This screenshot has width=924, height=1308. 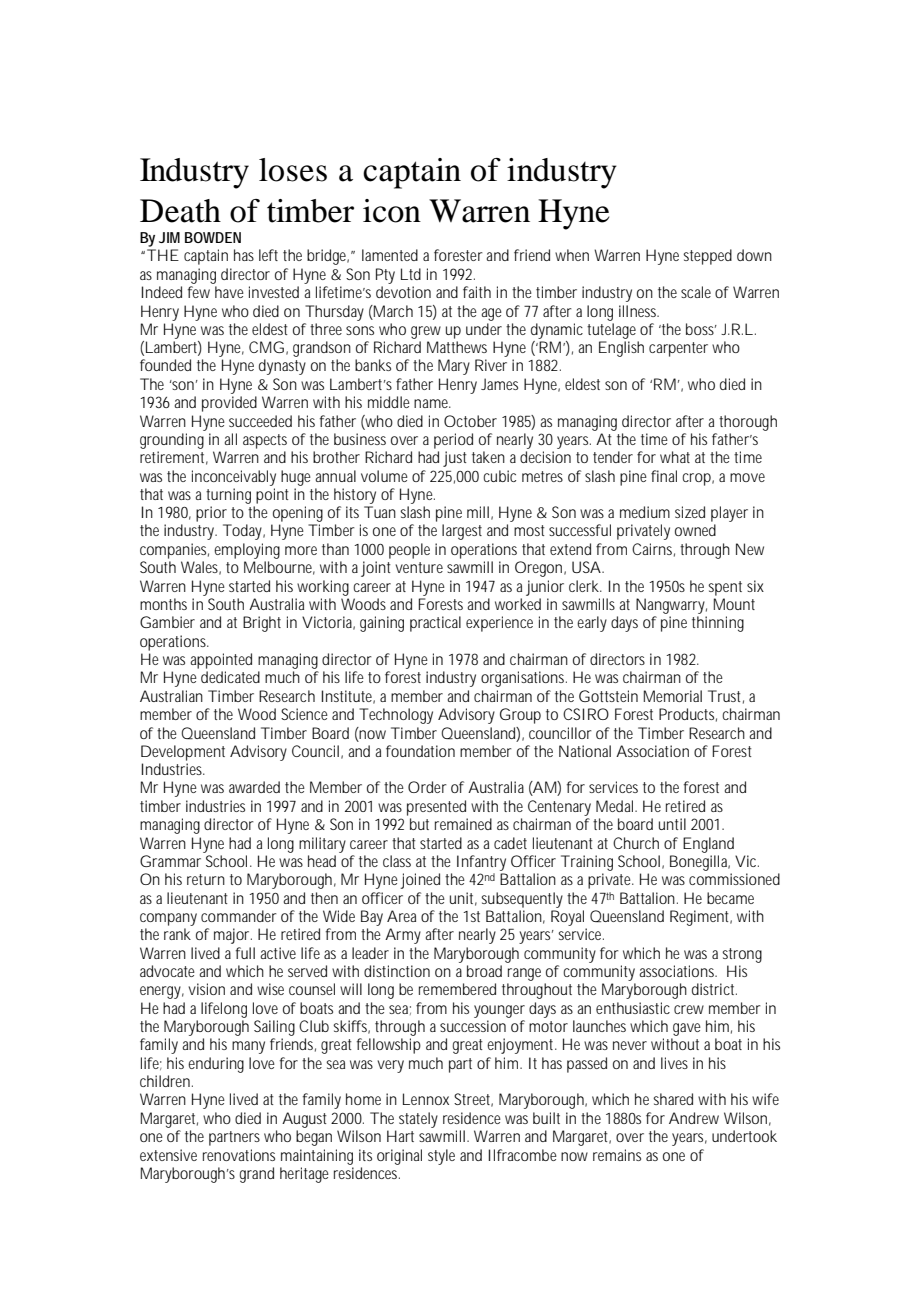 I want to click on renovations, so click(x=239, y=1155).
